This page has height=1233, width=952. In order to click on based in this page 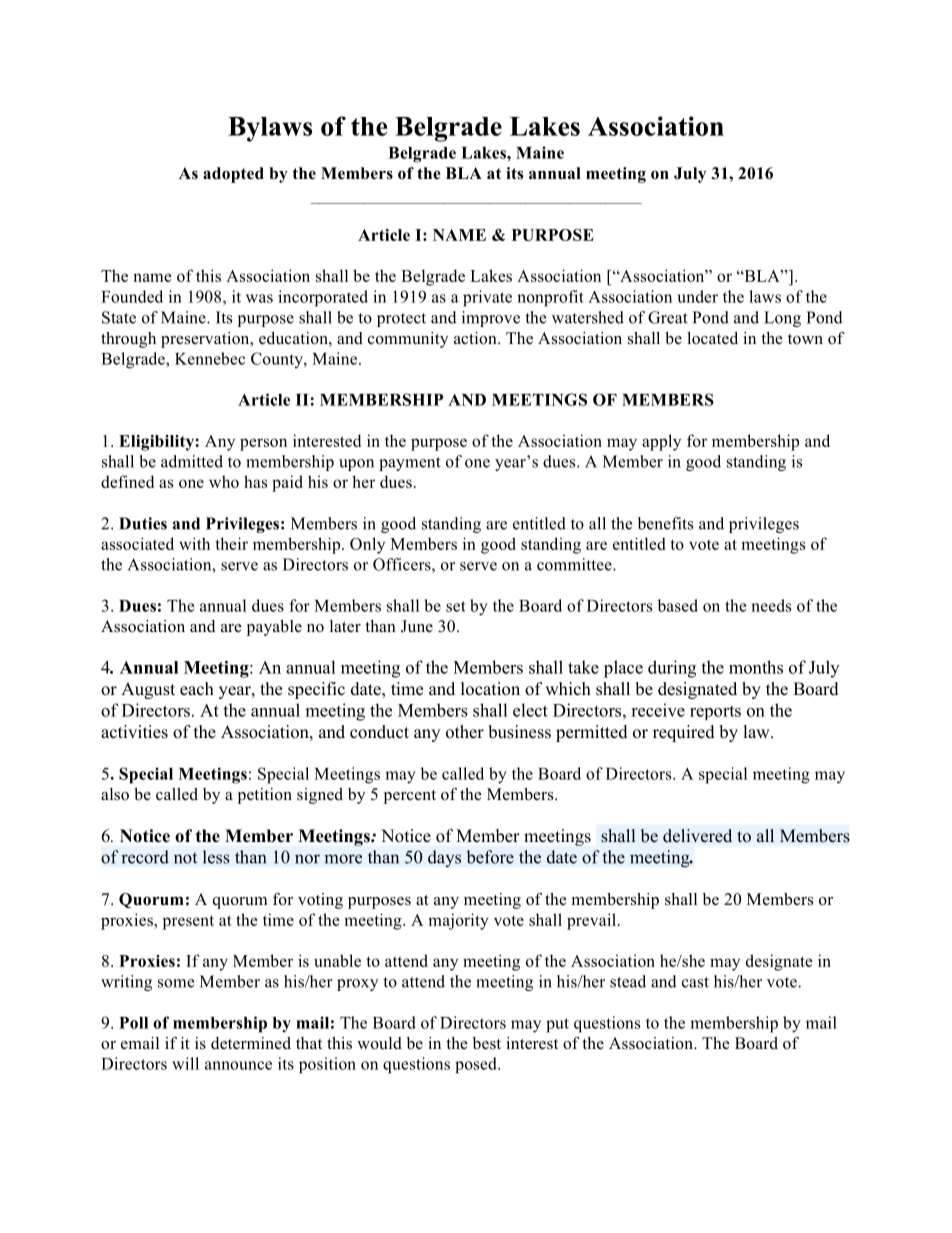, I will do `click(678, 605)`.
